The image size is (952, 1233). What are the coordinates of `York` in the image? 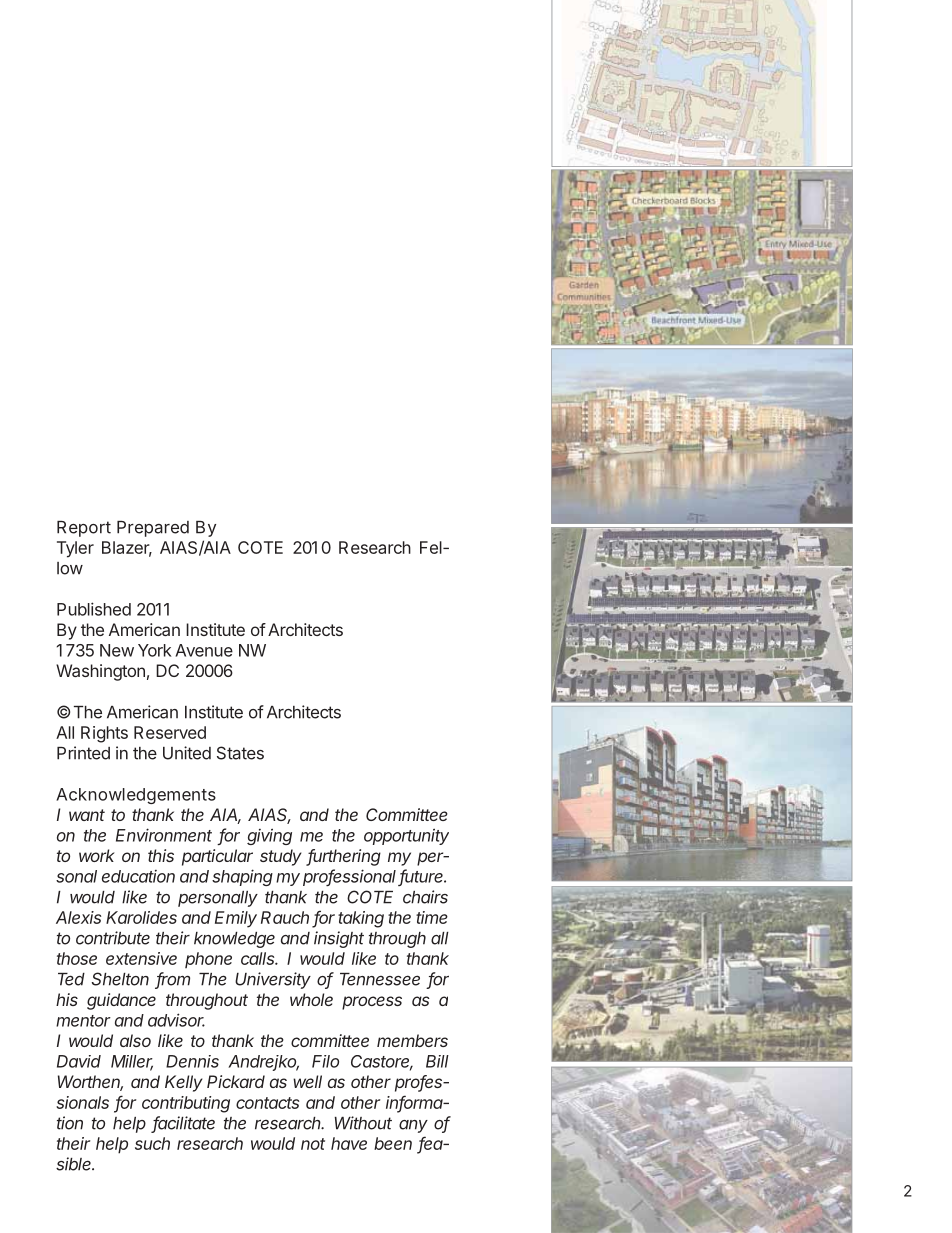 It's located at (155, 650).
